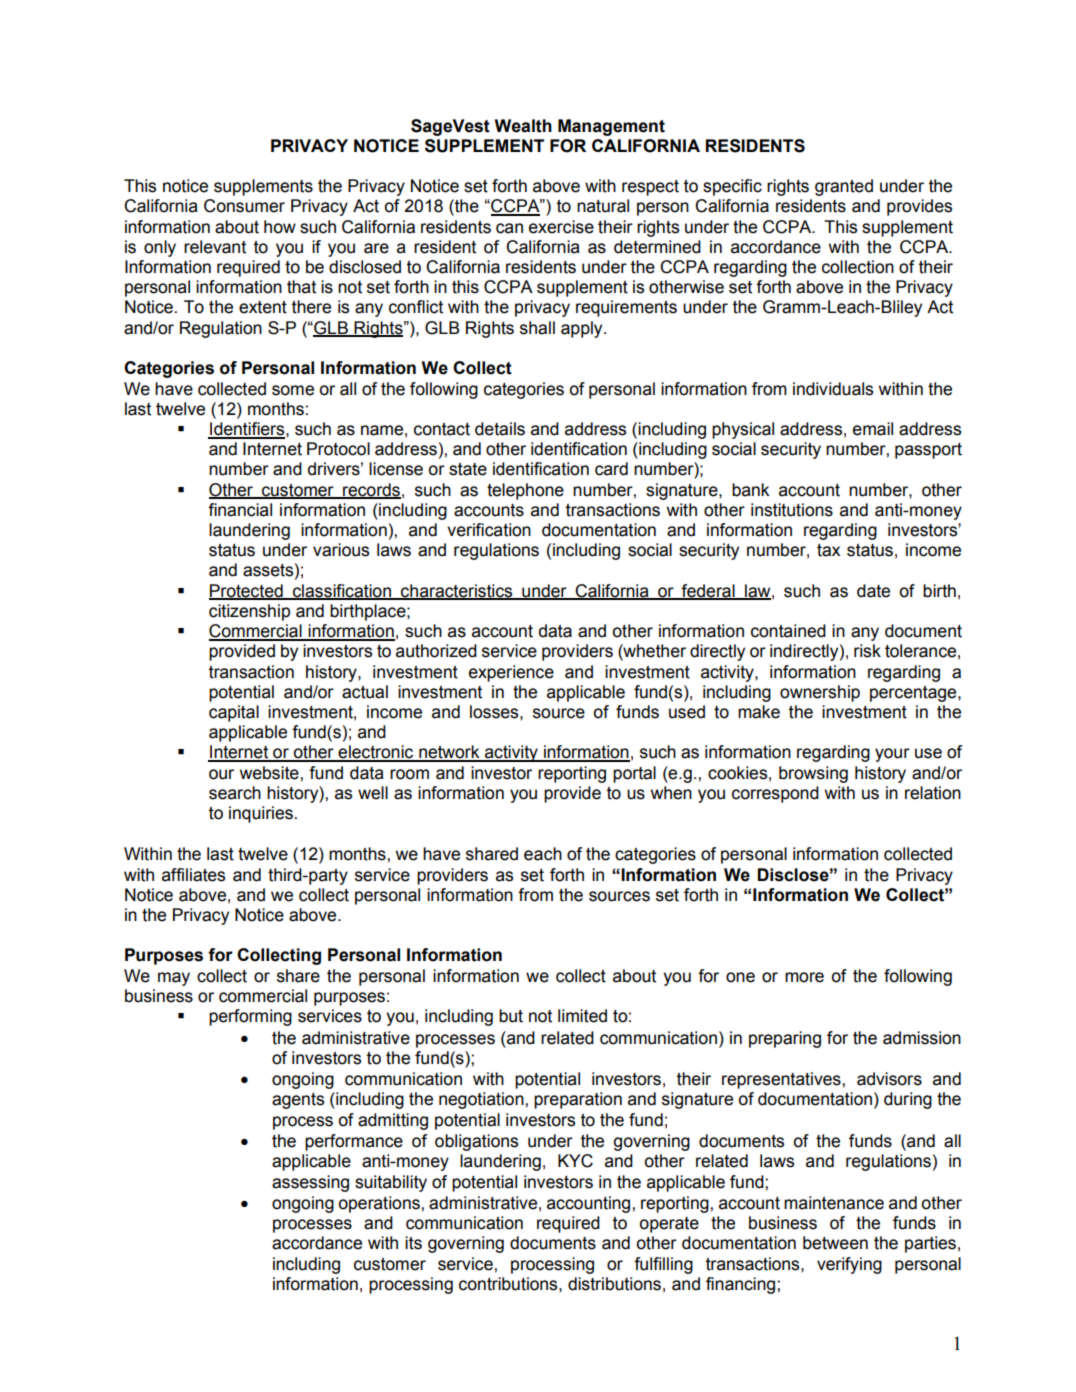 This screenshot has height=1392, width=1076. Describe the element at coordinates (310, 1183) in the screenshot. I see `assessing` at that location.
